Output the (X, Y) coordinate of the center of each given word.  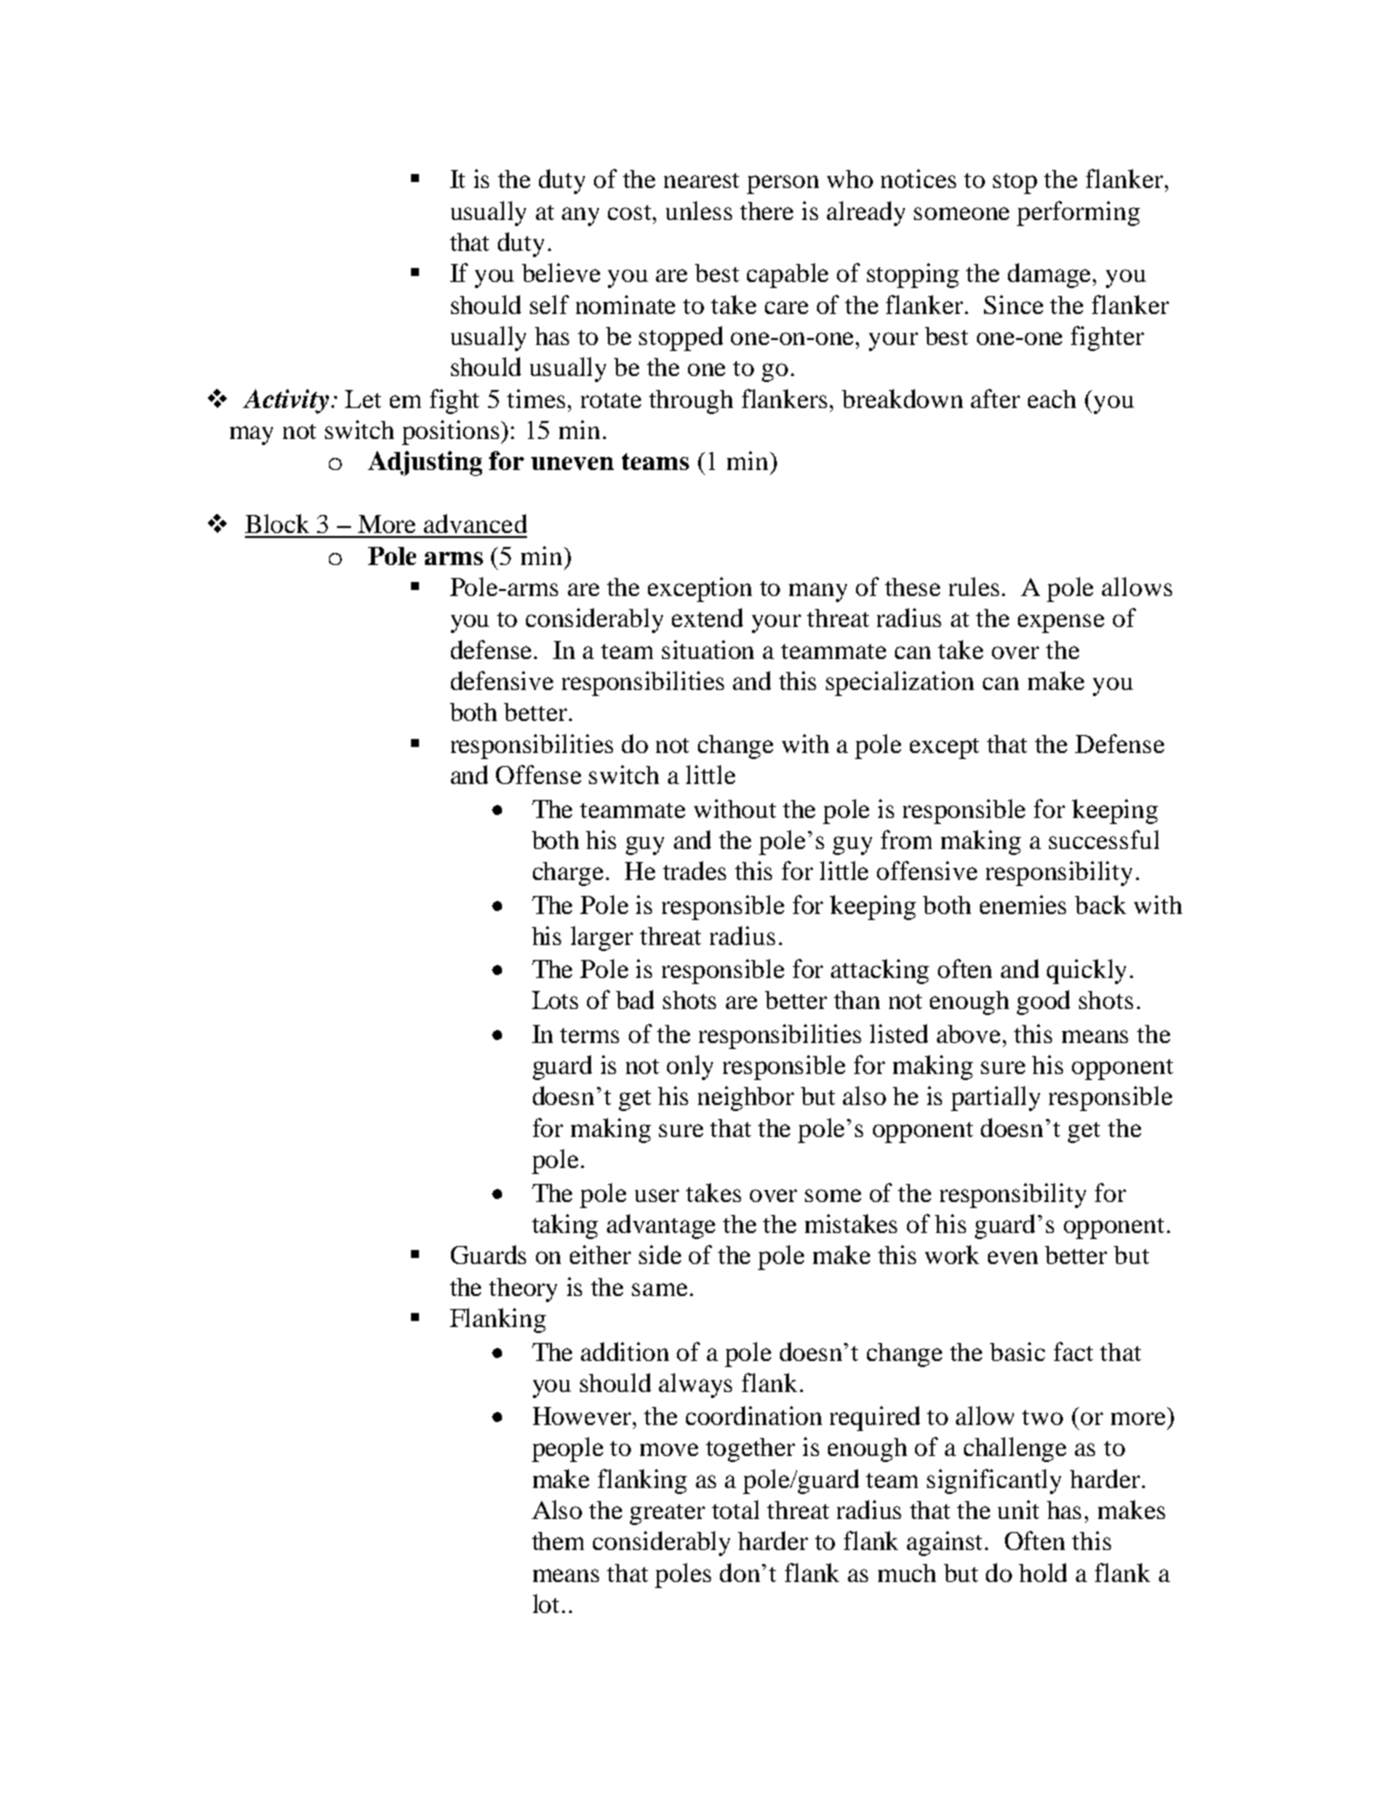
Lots (555, 1000)
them (558, 1541)
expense (1061, 623)
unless (699, 210)
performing (1078, 213)
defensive (502, 680)
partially (995, 1098)
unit (1018, 1509)
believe (561, 272)
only (690, 1067)
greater (667, 1514)
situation (708, 649)
